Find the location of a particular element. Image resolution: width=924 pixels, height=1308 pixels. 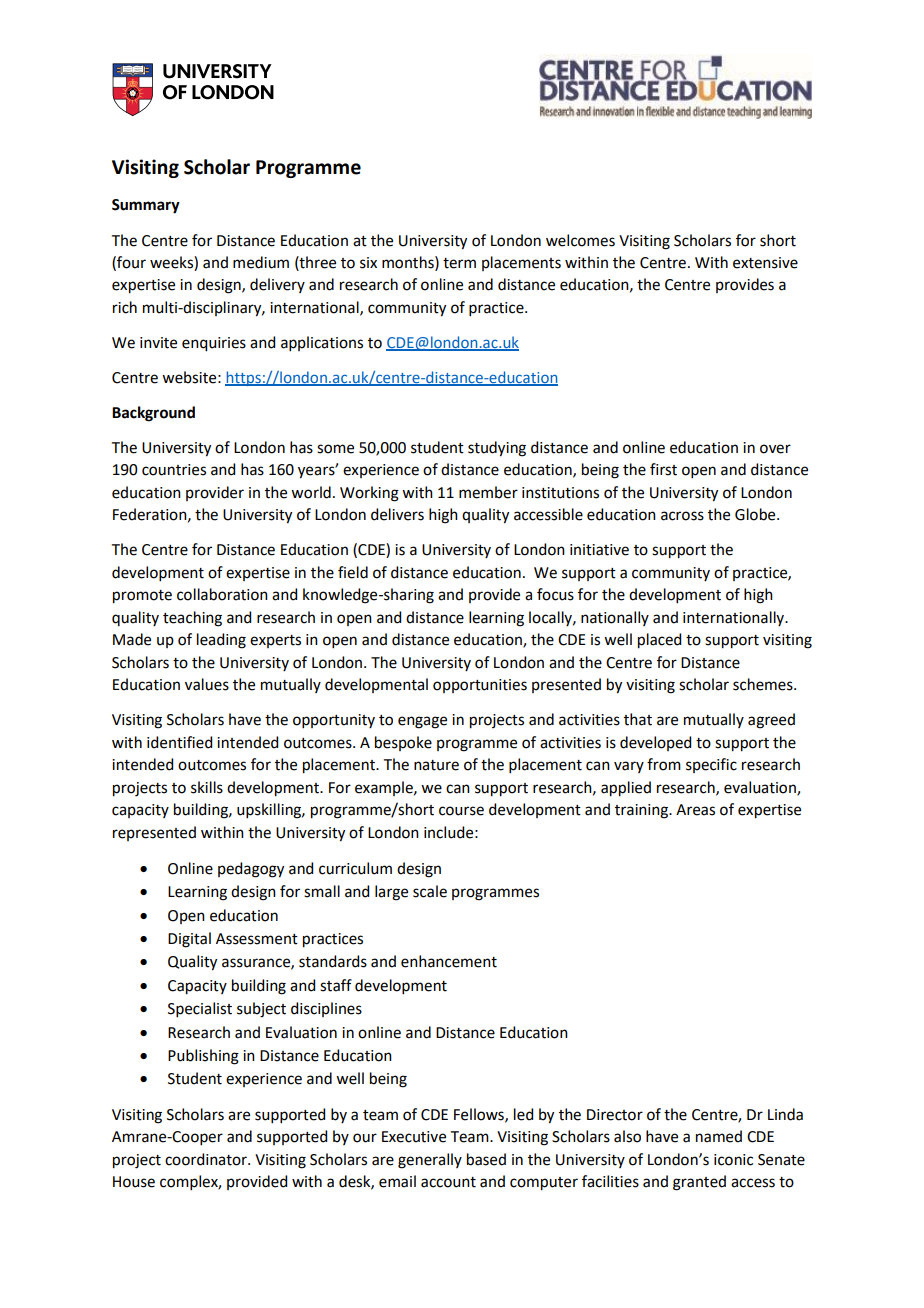

generally is located at coordinates (430, 1161).
